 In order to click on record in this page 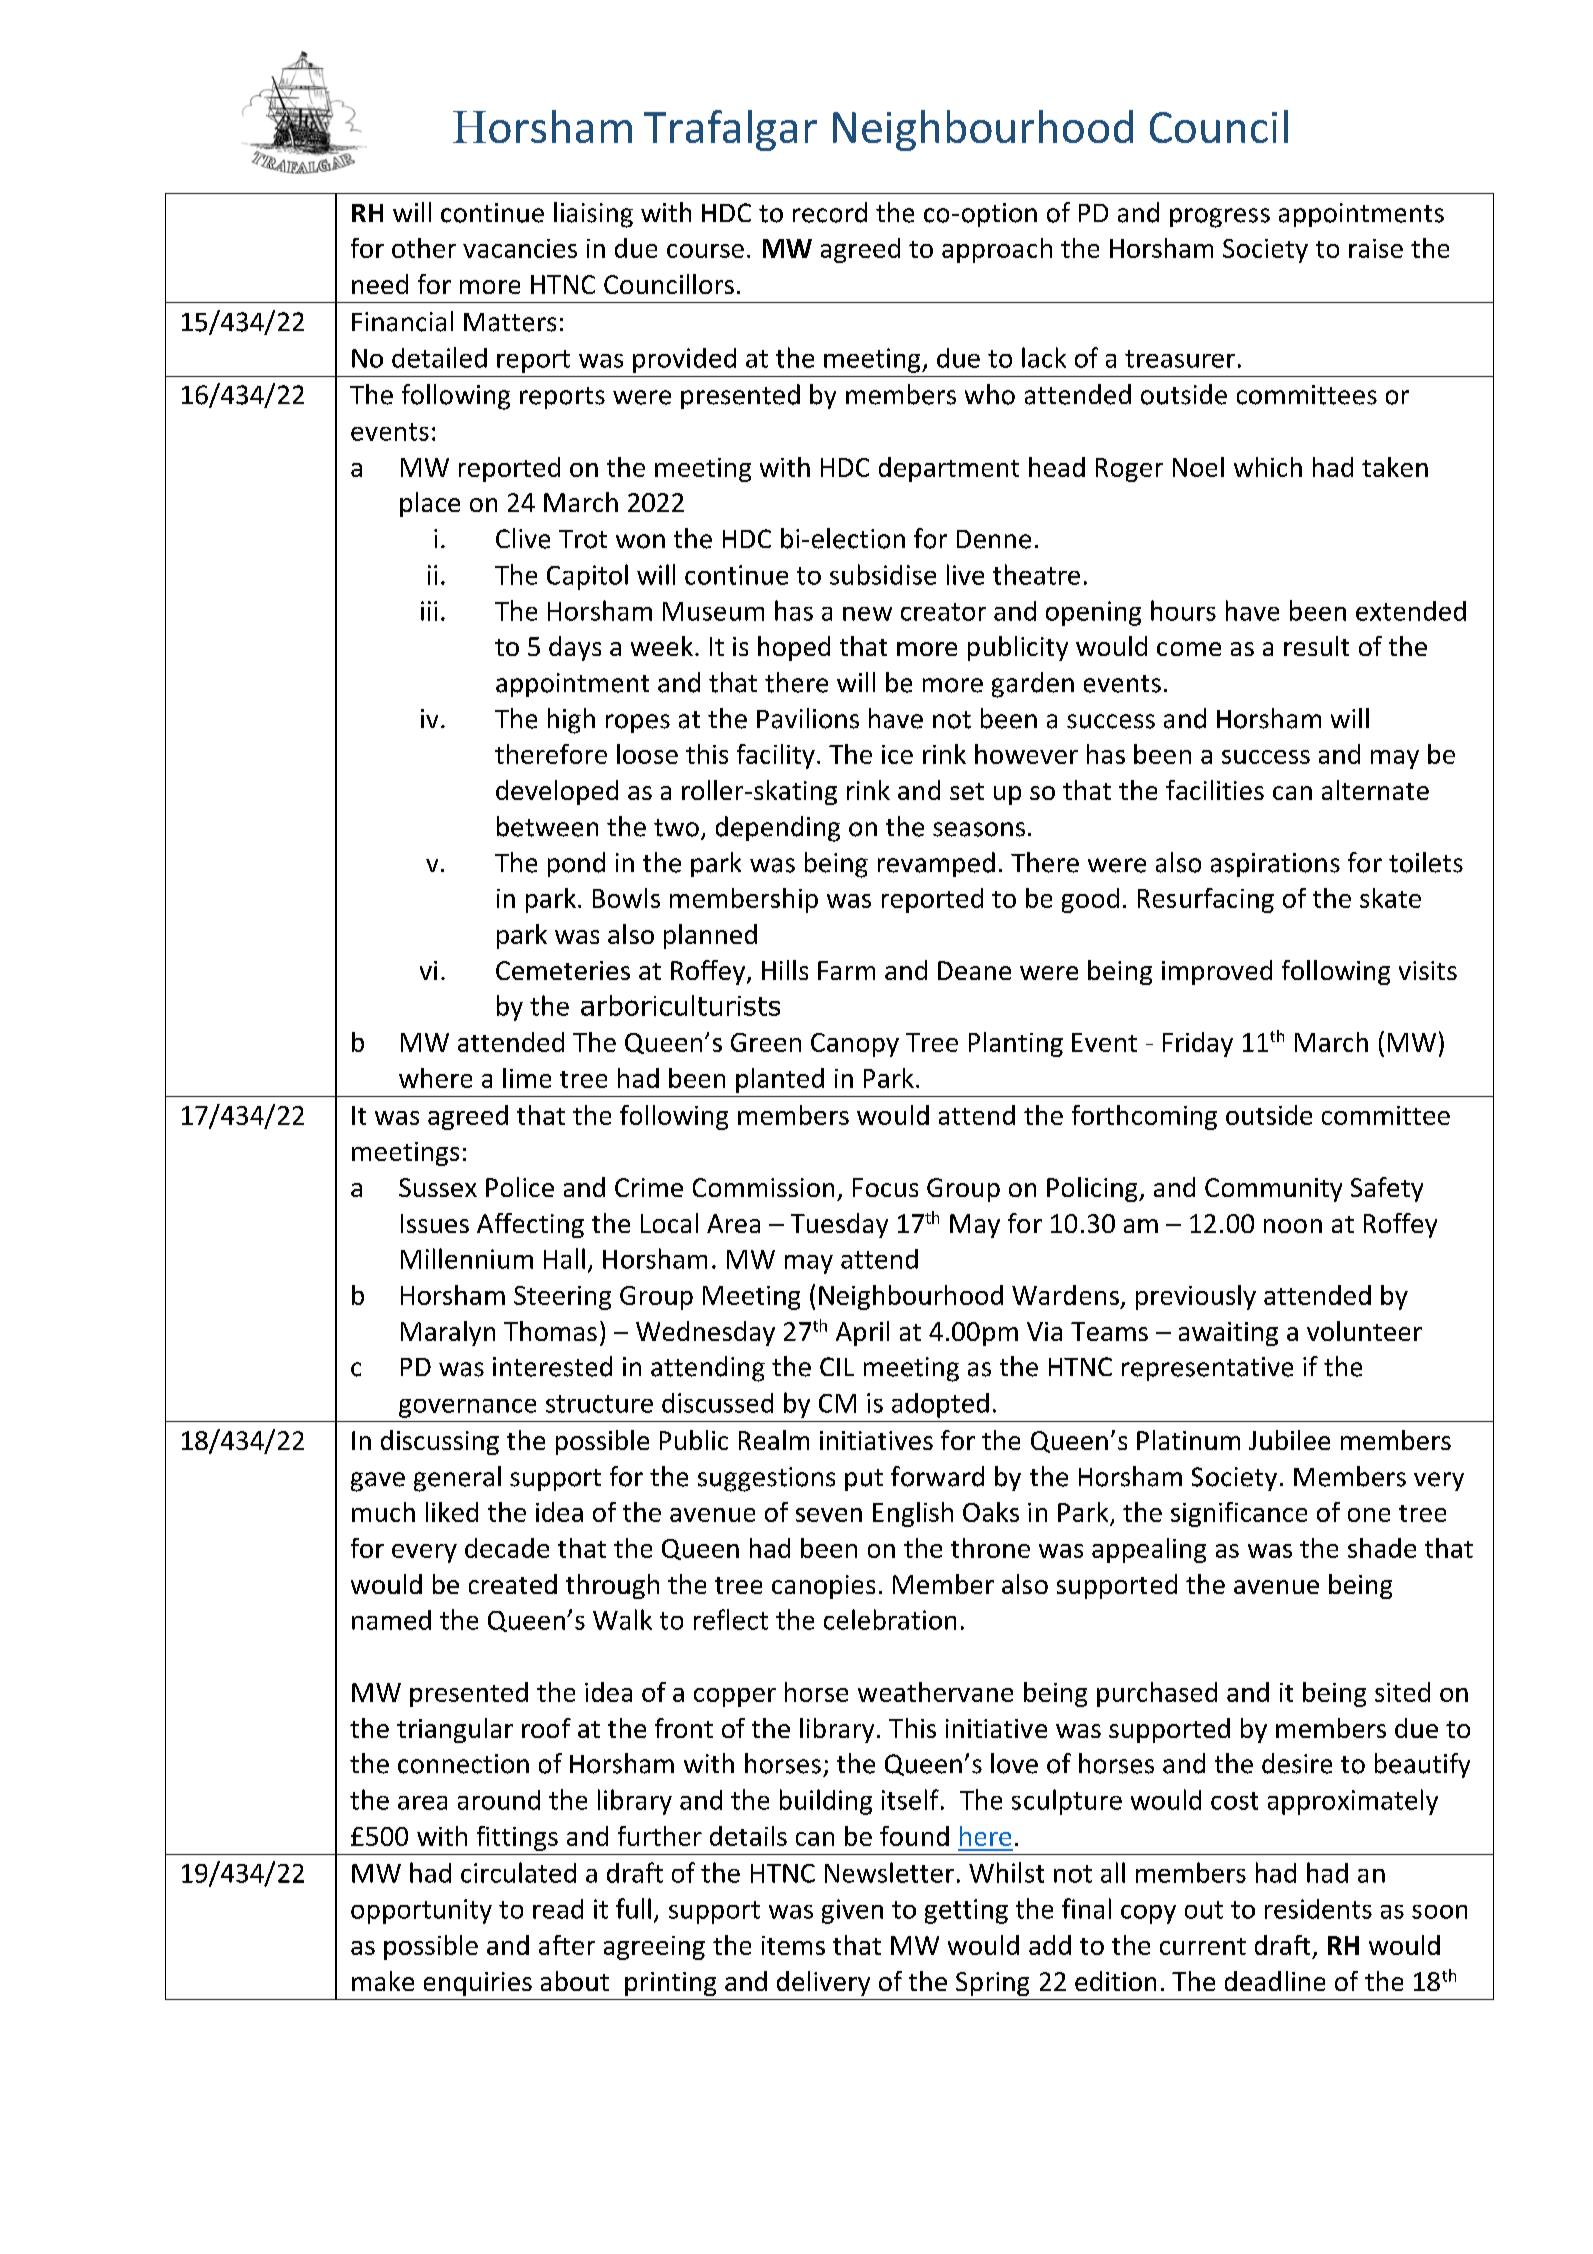, I will do `click(830, 212)`.
